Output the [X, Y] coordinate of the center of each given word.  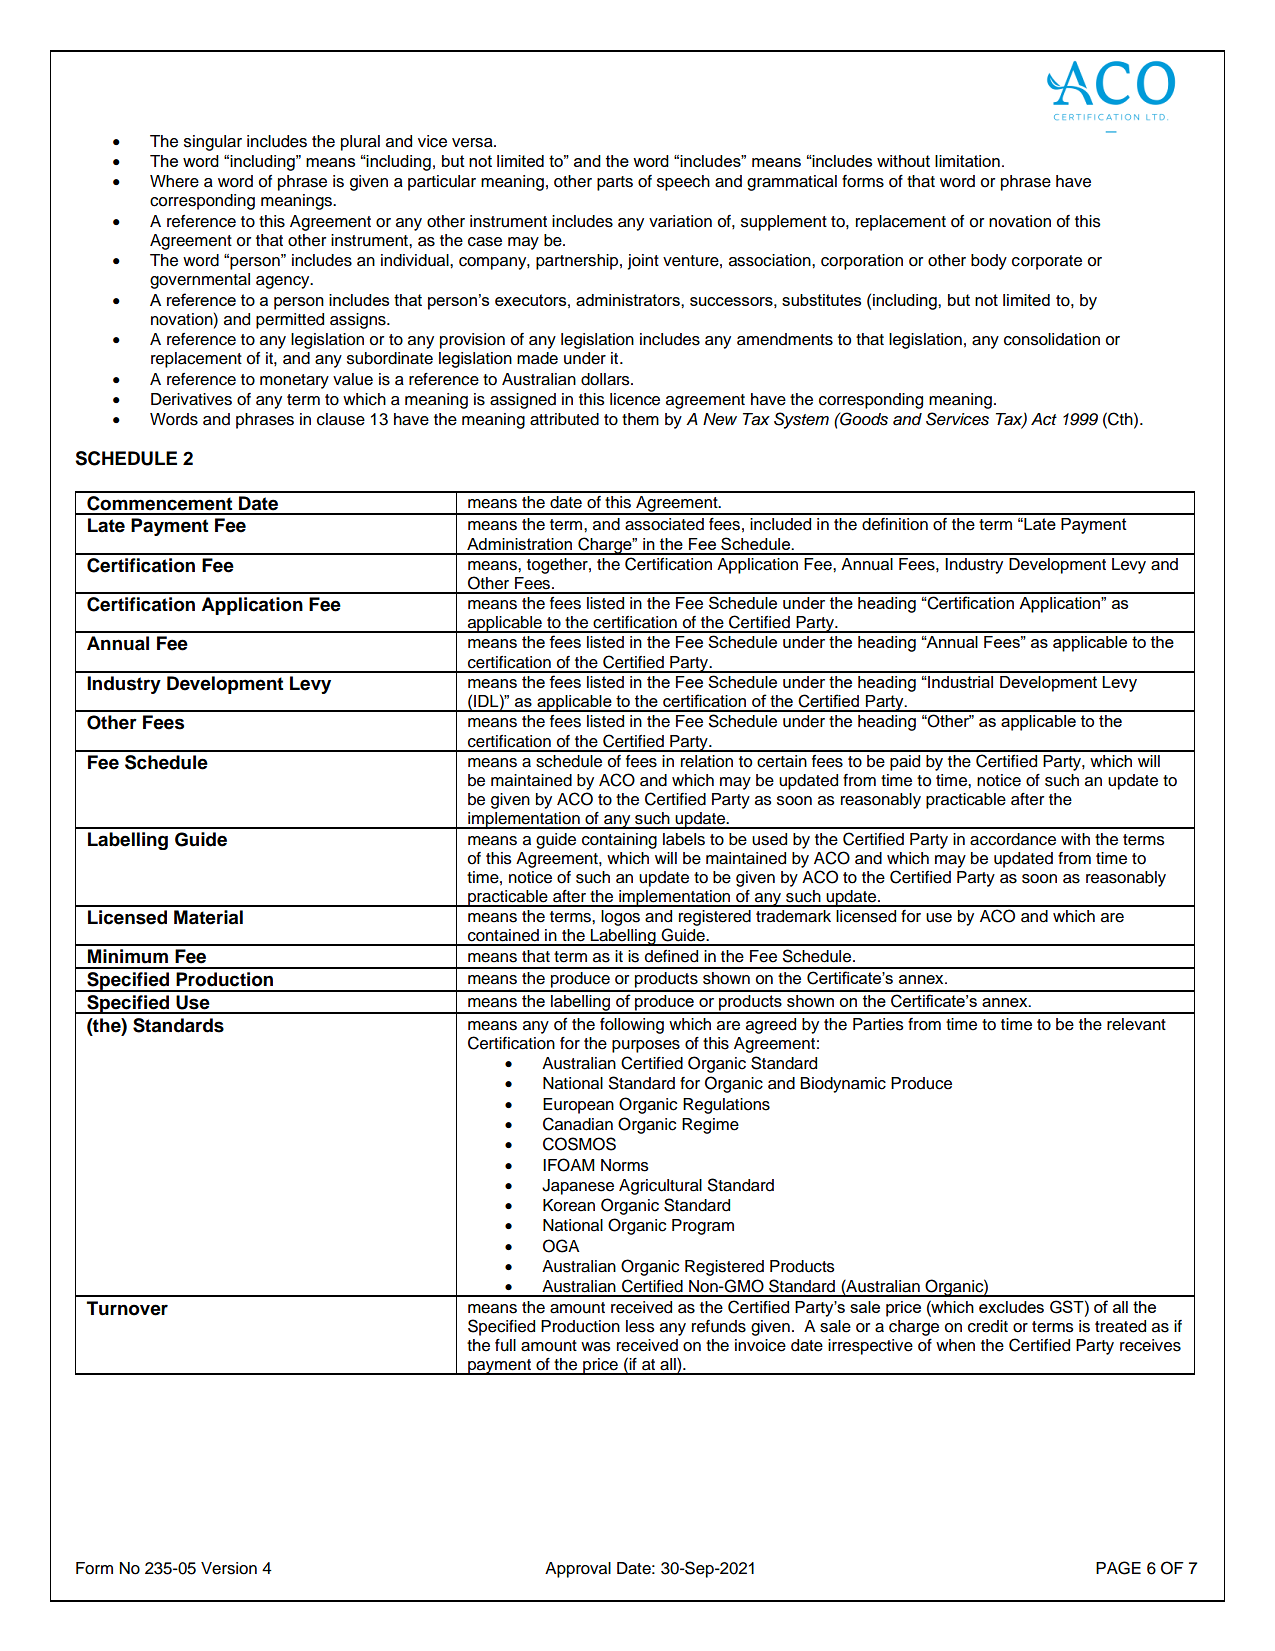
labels [684, 839]
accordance [1013, 839]
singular [213, 143]
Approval [578, 1570]
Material [208, 917]
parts [615, 183]
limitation [967, 161]
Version [229, 1568]
